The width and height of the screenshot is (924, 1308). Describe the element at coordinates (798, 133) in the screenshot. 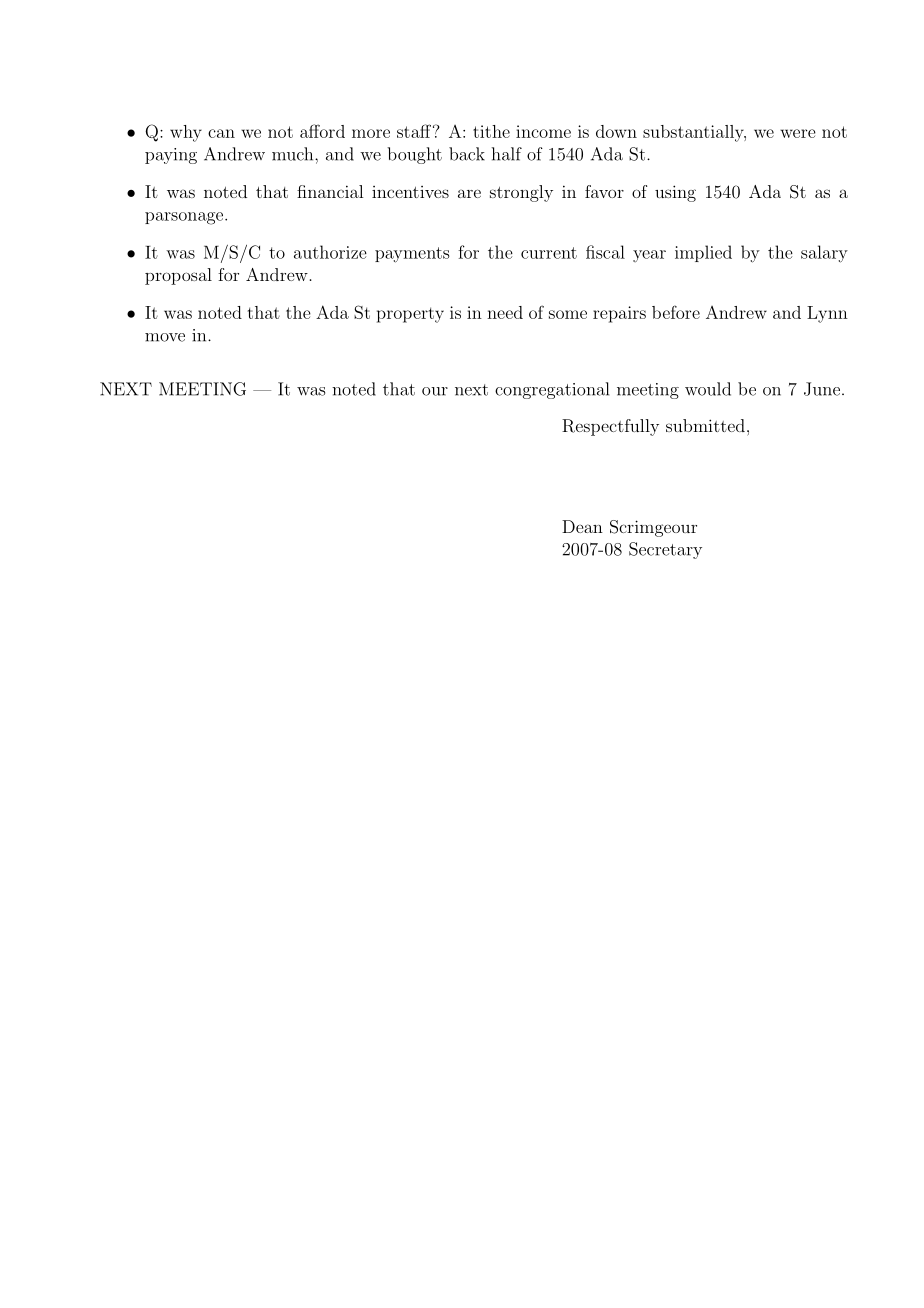

I see `were` at that location.
